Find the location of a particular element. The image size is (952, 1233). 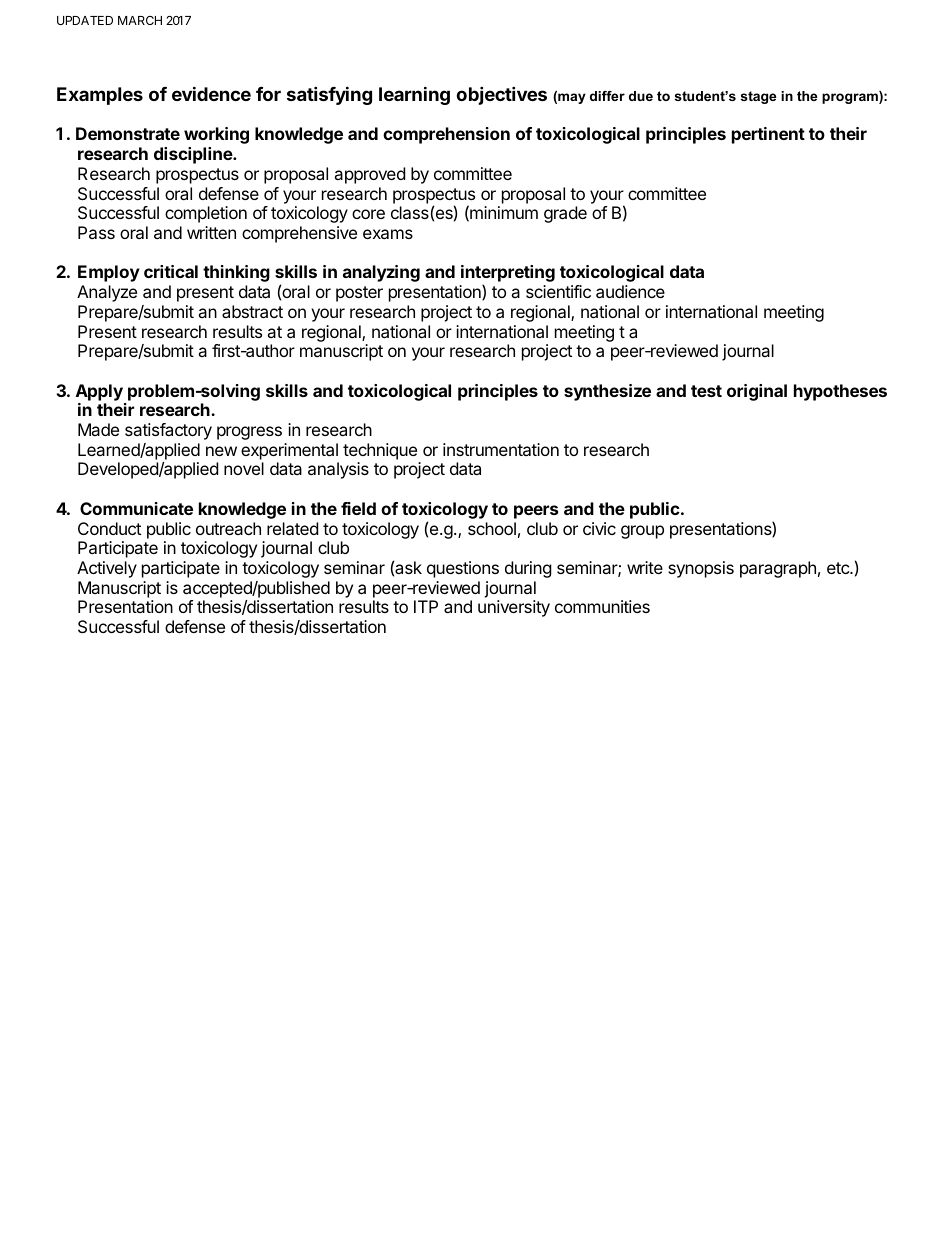

stage is located at coordinates (758, 97).
